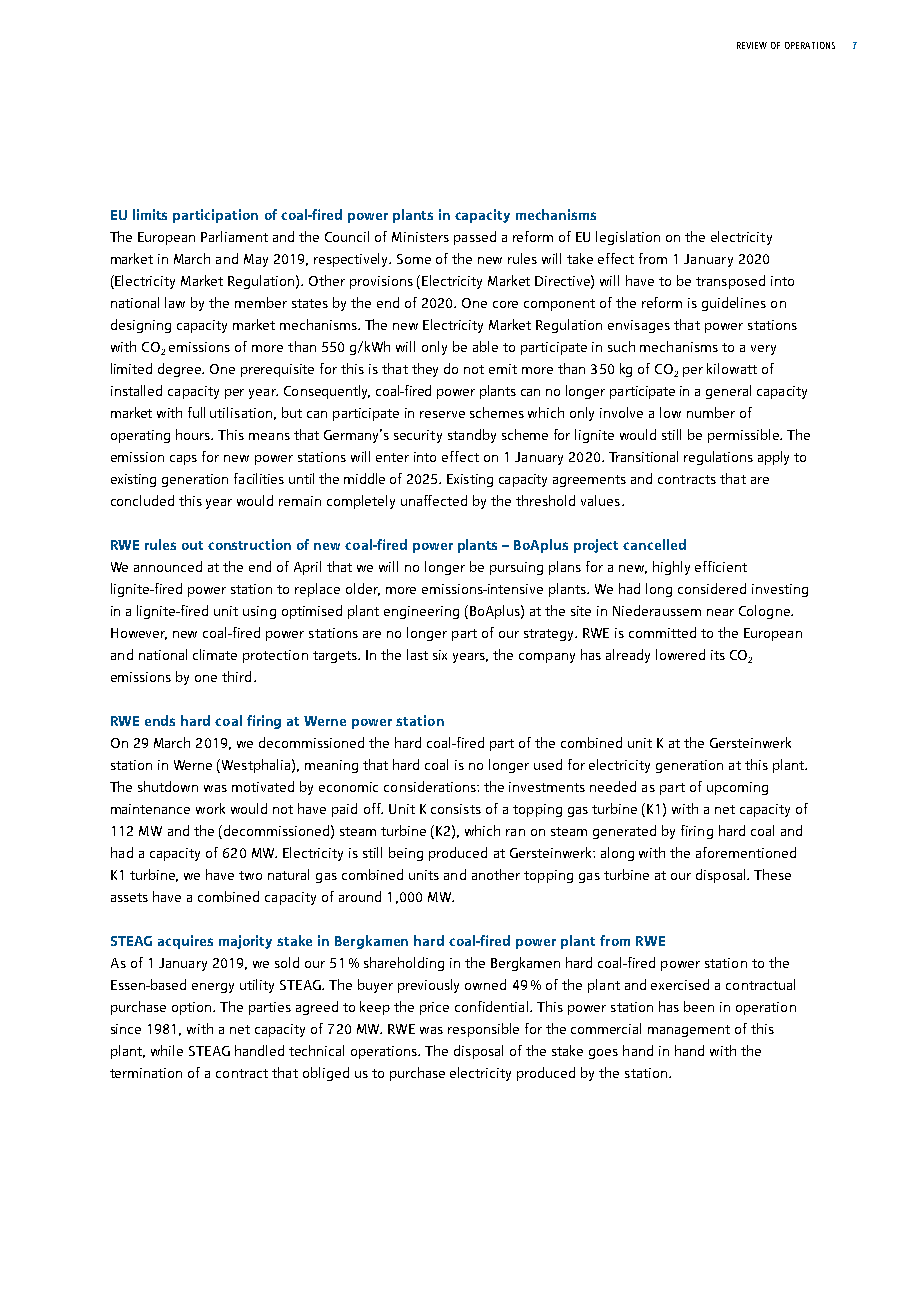  What do you see at coordinates (730, 282) in the page?
I see `transposed` at bounding box center [730, 282].
